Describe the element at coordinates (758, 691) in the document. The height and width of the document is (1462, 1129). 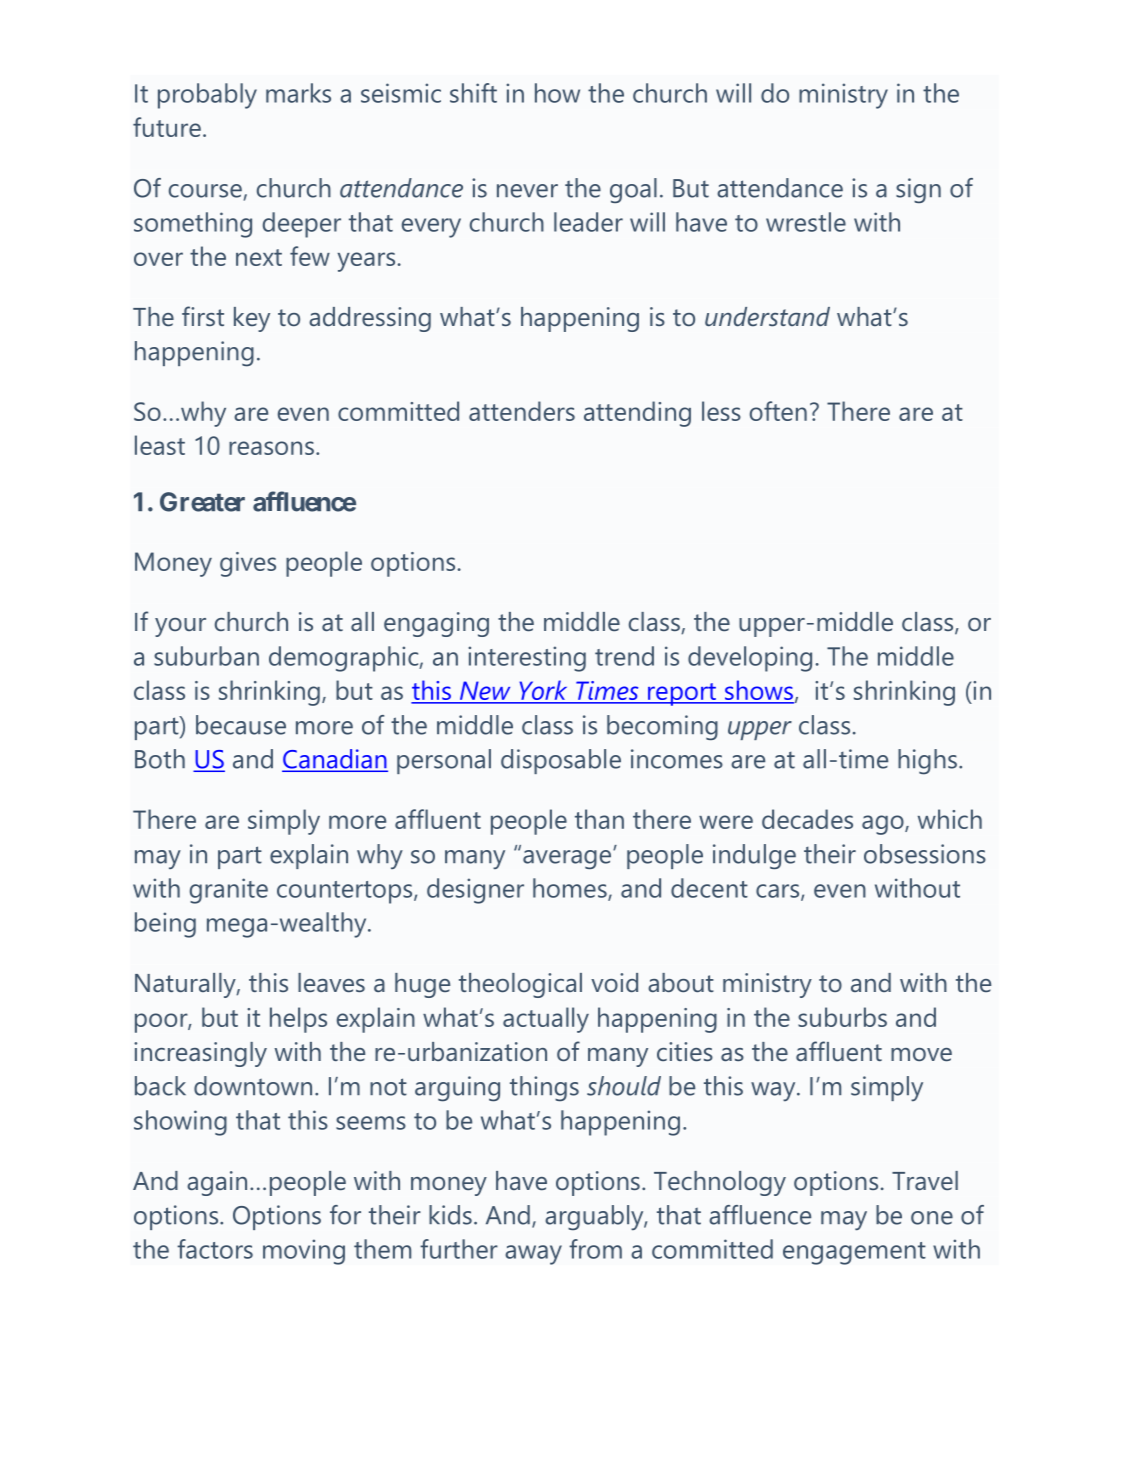
I see `shows` at that location.
